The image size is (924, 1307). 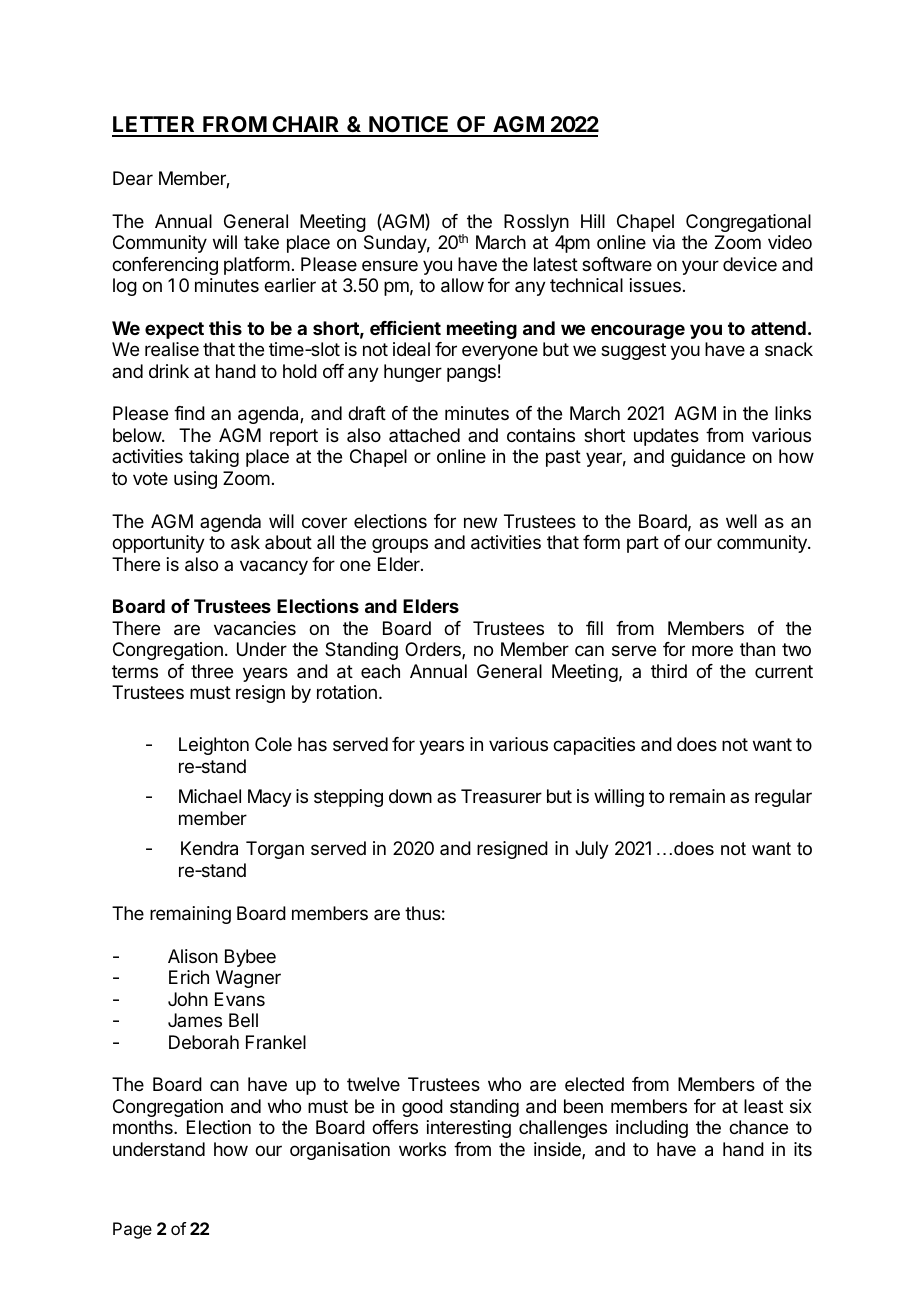 What do you see at coordinates (212, 671) in the image?
I see `three` at bounding box center [212, 671].
